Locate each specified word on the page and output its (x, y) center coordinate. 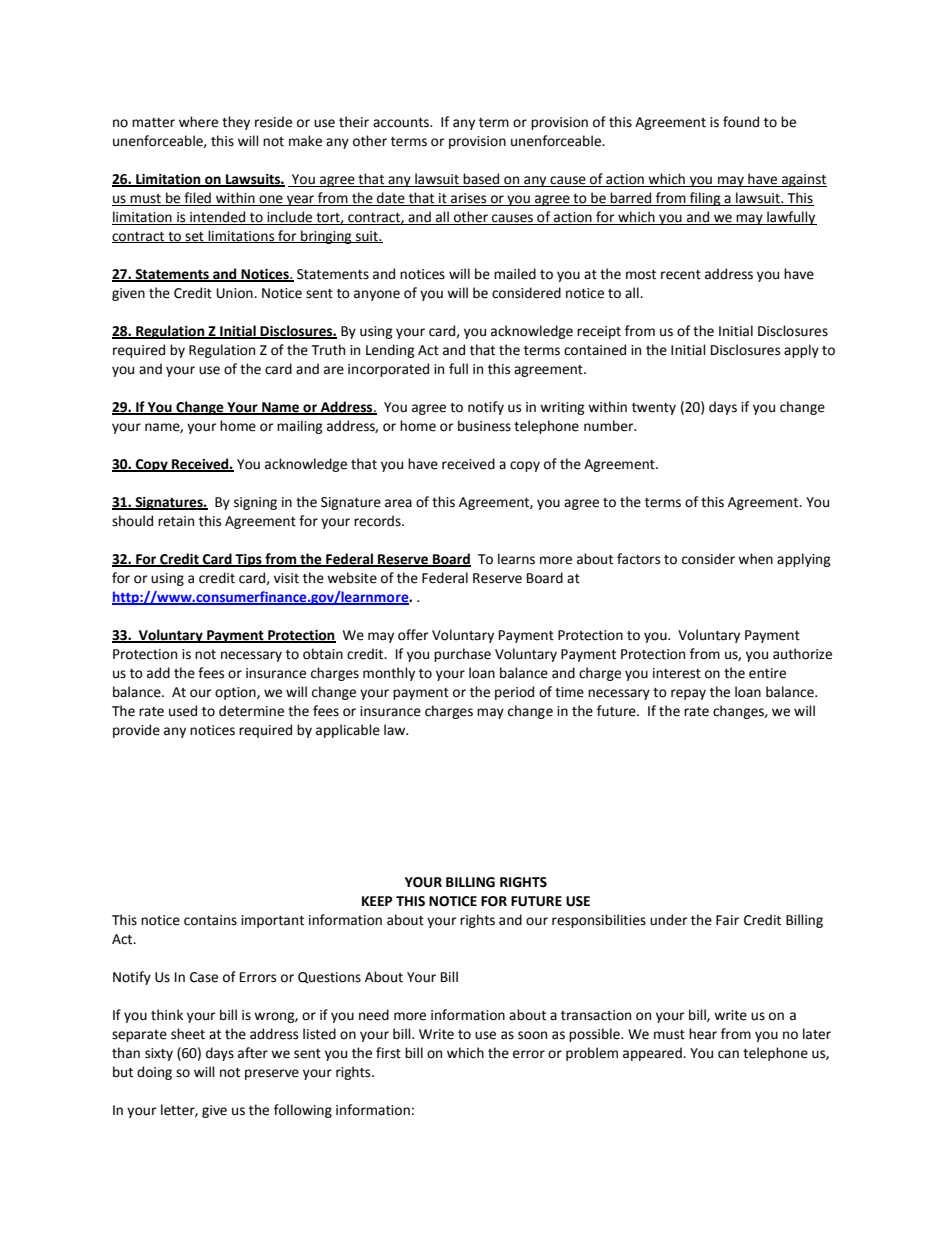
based (481, 179)
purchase (462, 655)
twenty (654, 409)
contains (210, 920)
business (484, 426)
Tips (249, 560)
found (741, 122)
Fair (727, 920)
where (198, 122)
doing (154, 1073)
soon (532, 1035)
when (755, 559)
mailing (300, 427)
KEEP (377, 901)
